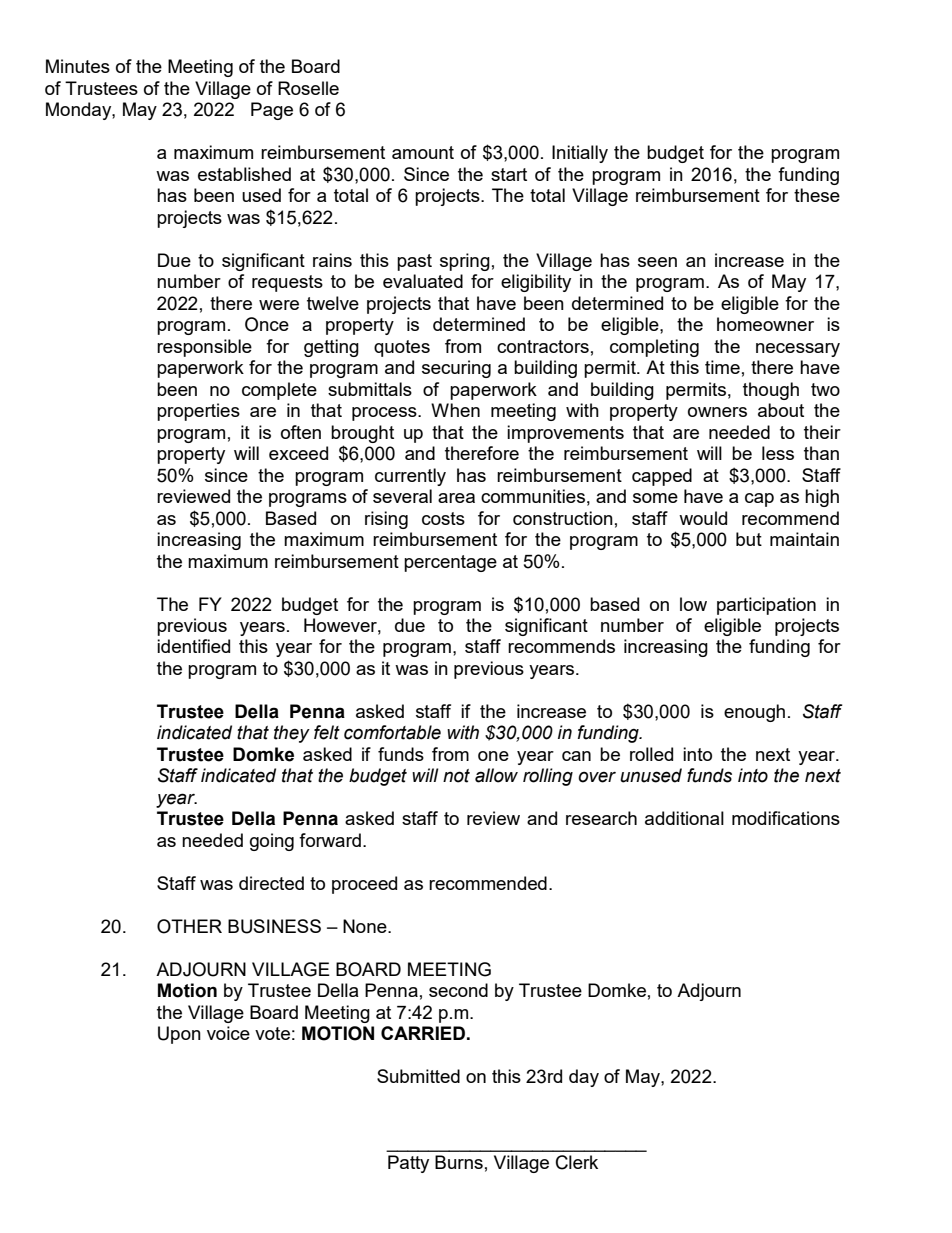 This page has width=952, height=1233. What do you see at coordinates (423, 152) in the page?
I see `amount` at bounding box center [423, 152].
